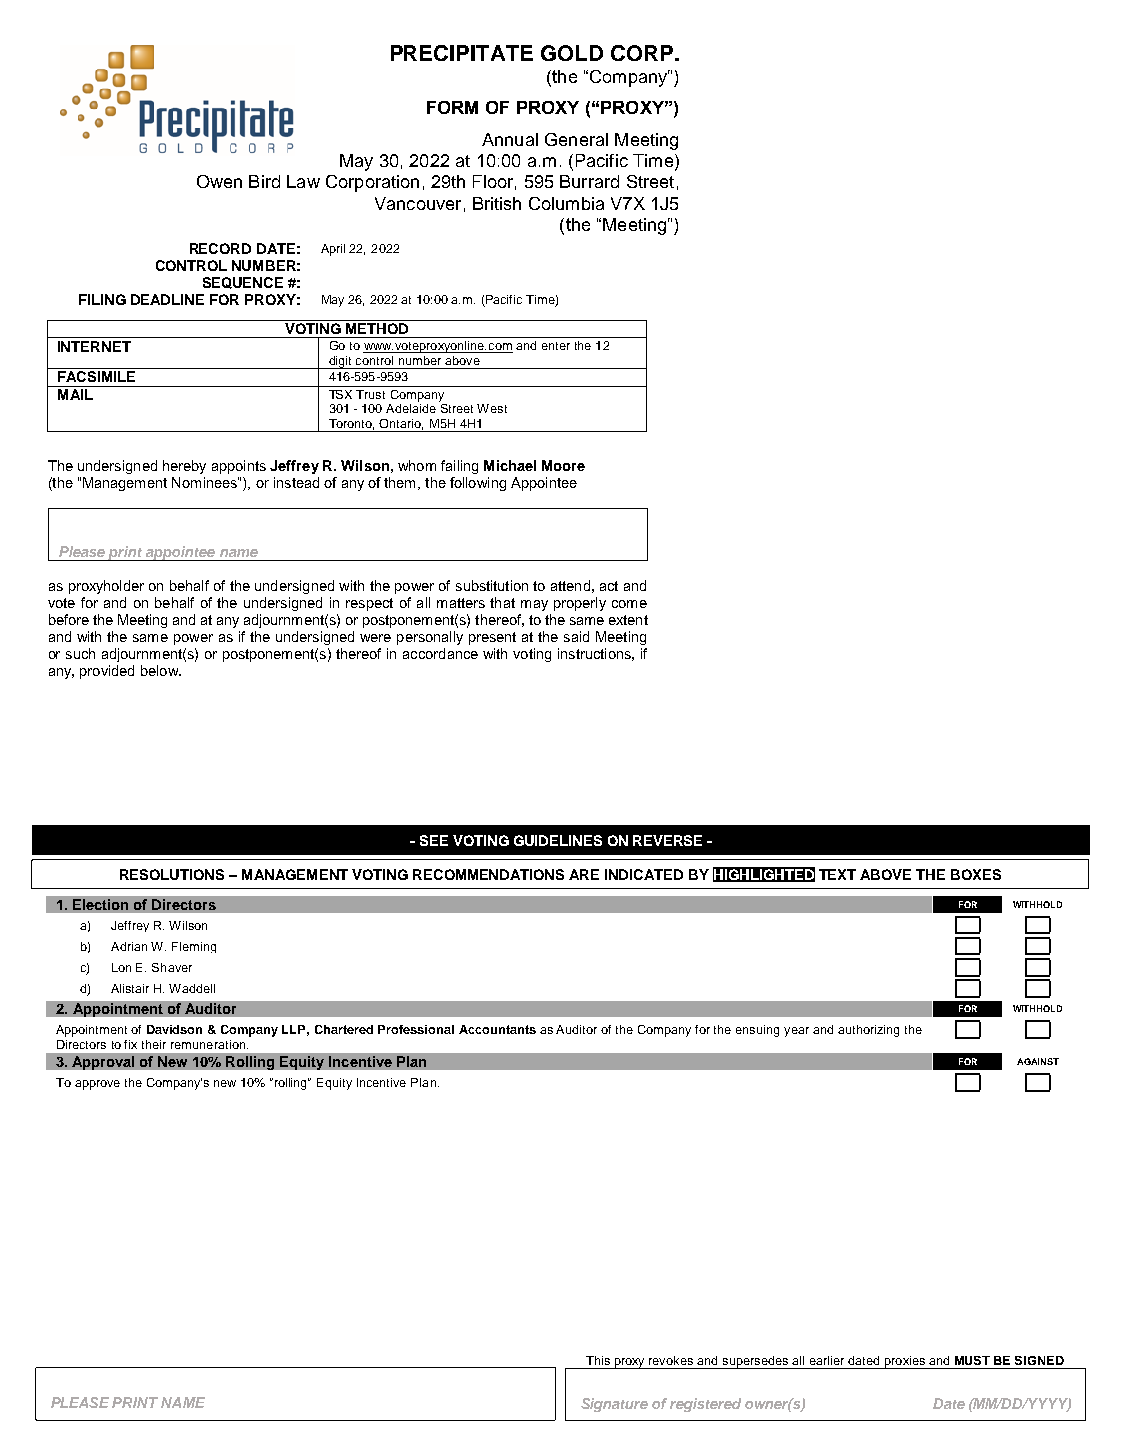 The height and width of the screenshot is (1453, 1123). Describe the element at coordinates (208, 1044) in the screenshot. I see `remuneration` at that location.
